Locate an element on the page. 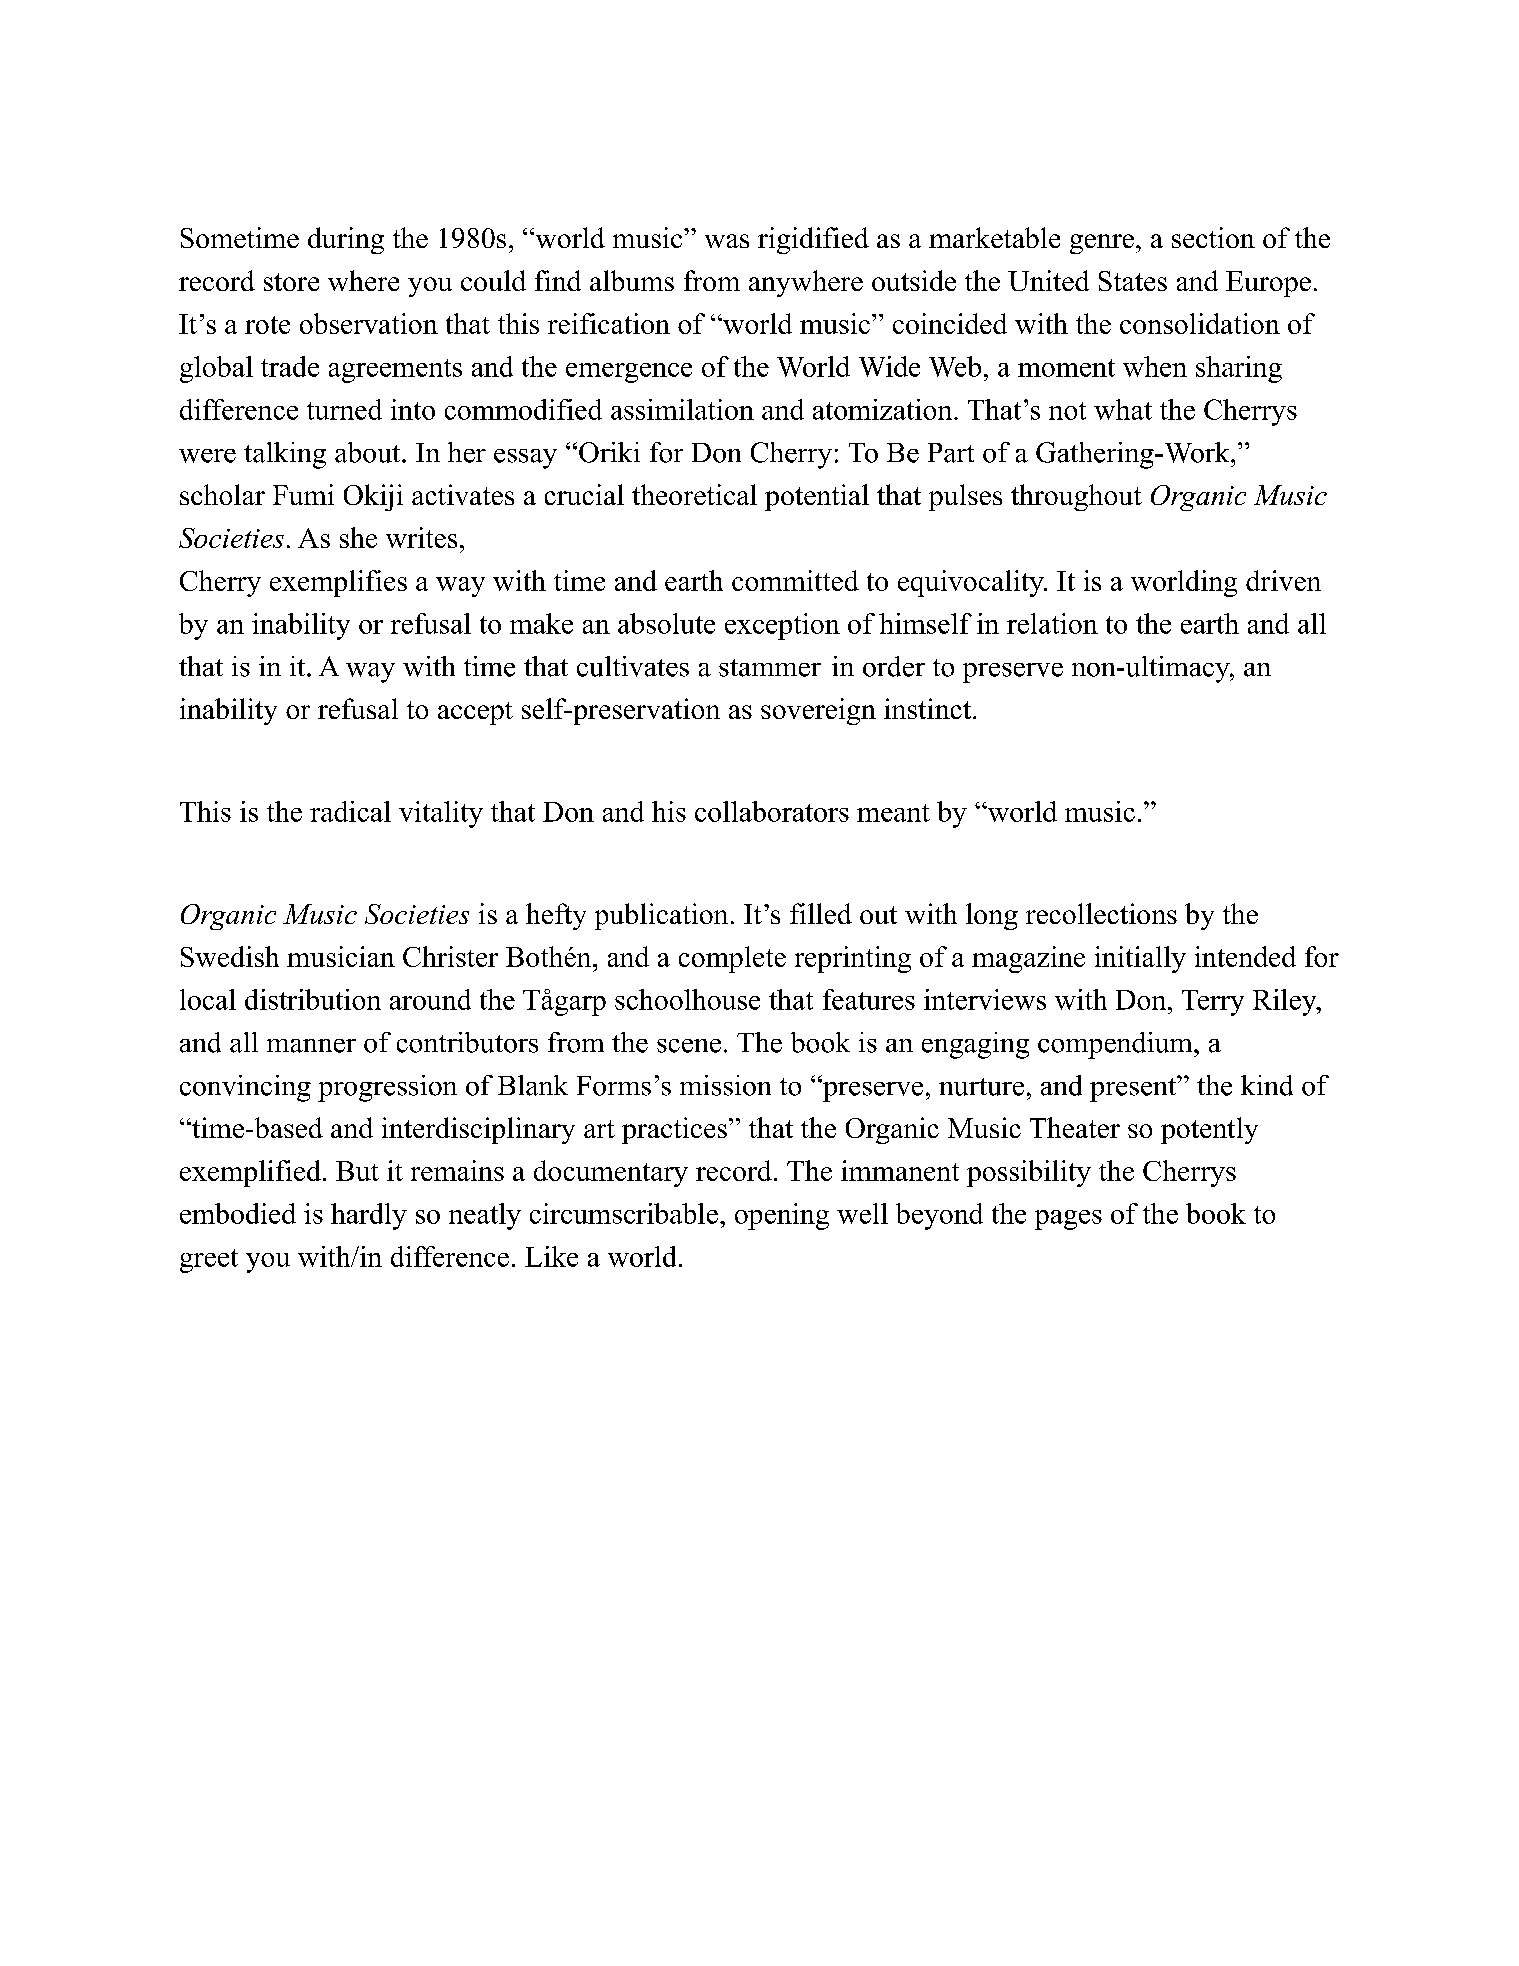  theoretical is located at coordinates (694, 494).
